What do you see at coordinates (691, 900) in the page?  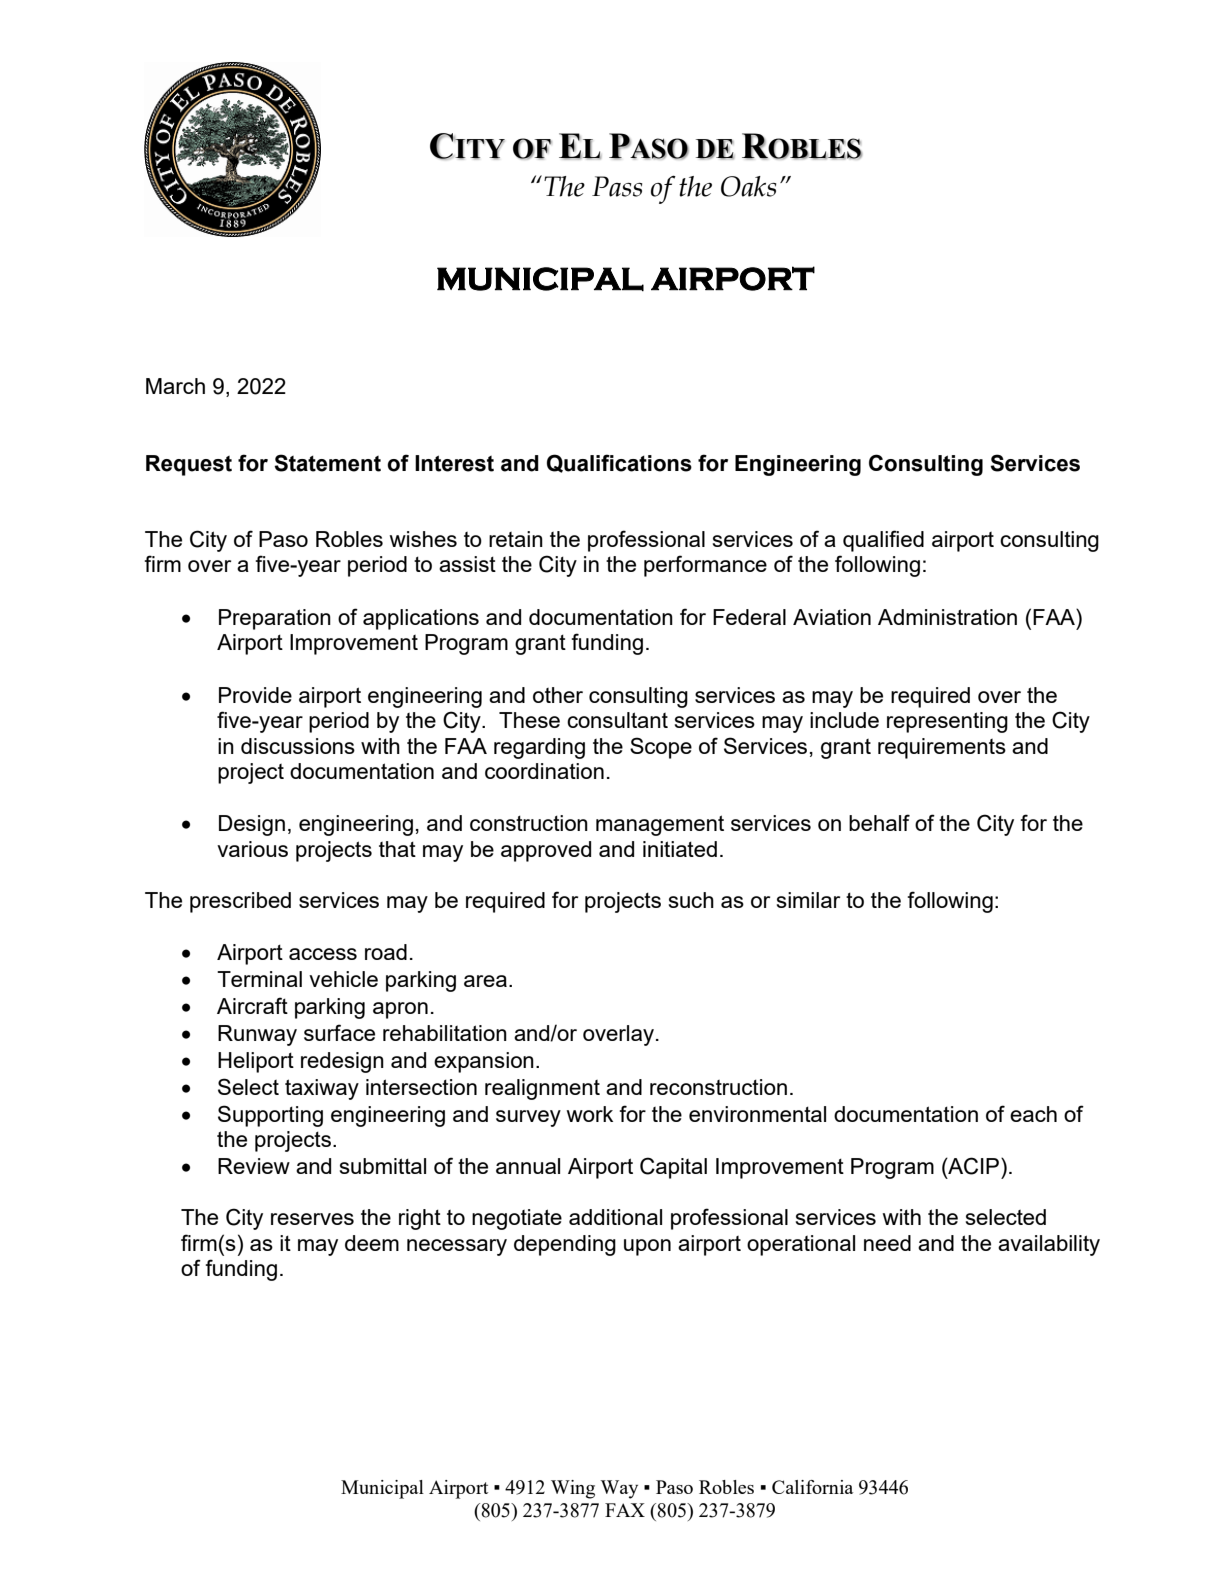 I see `such` at bounding box center [691, 900].
